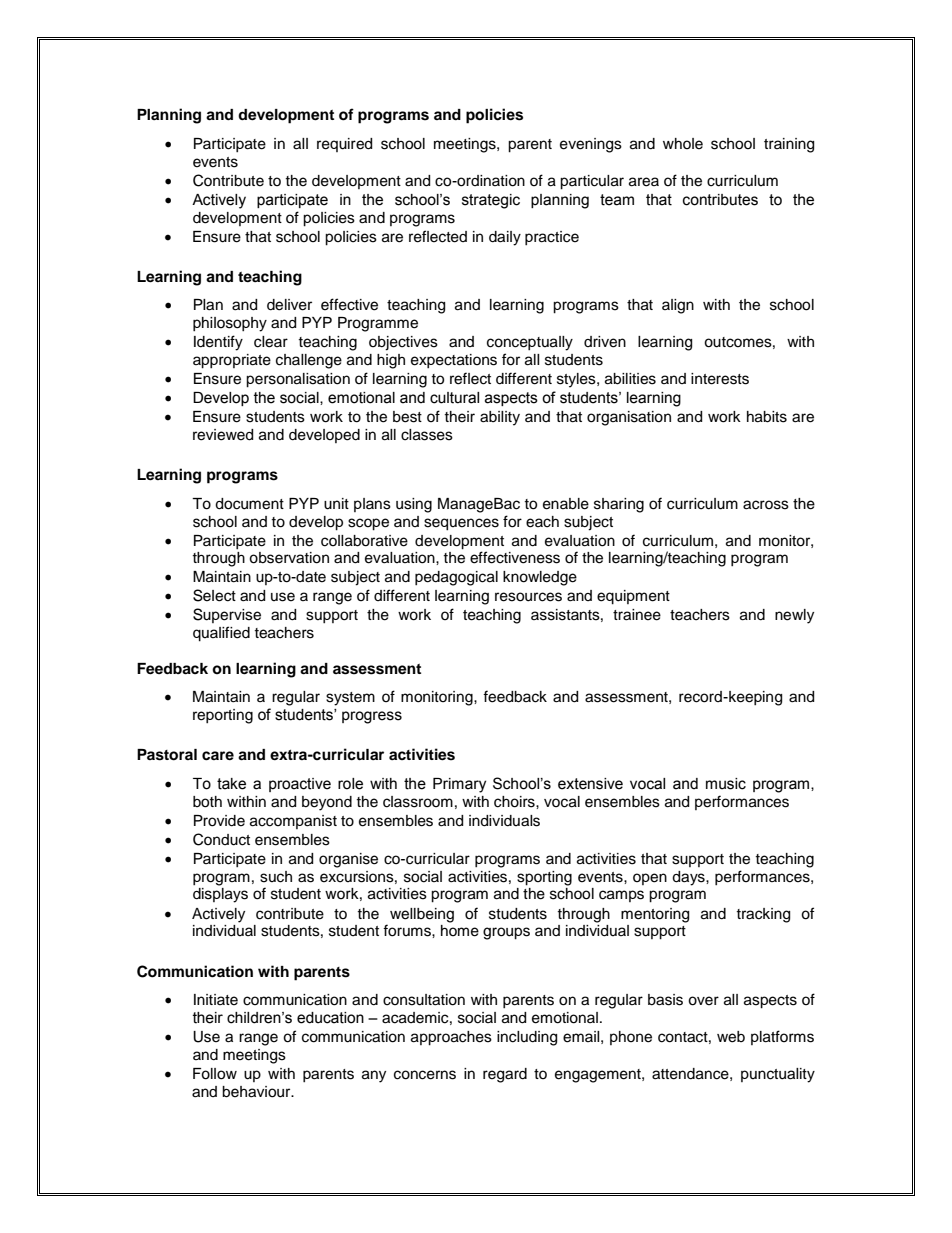 The height and width of the document is (1233, 952). What do you see at coordinates (344, 145) in the document?
I see `required` at bounding box center [344, 145].
